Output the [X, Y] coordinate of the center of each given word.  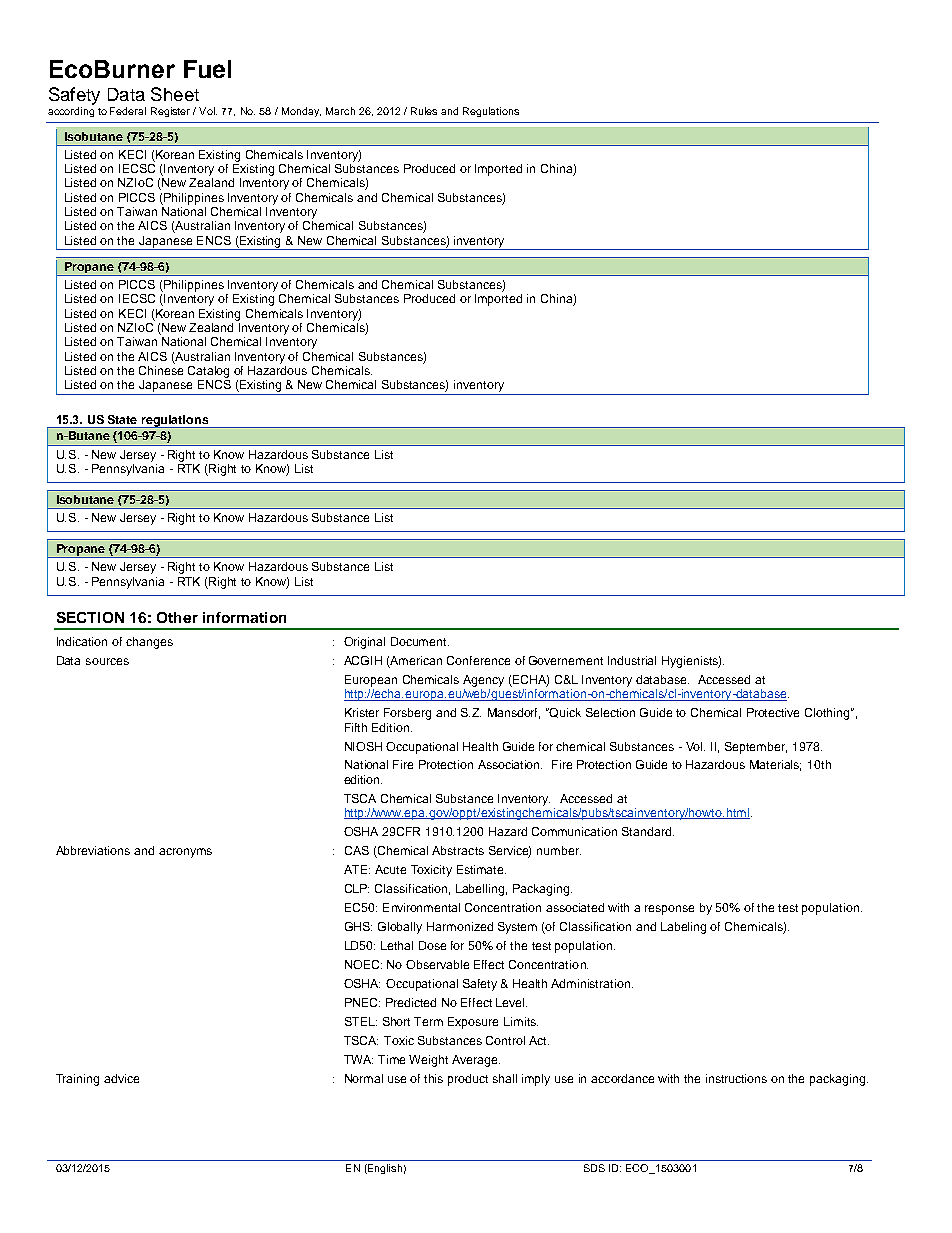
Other [177, 617]
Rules [424, 111]
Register [170, 112]
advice [121, 1078]
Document [420, 641]
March [340, 111]
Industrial [632, 660]
